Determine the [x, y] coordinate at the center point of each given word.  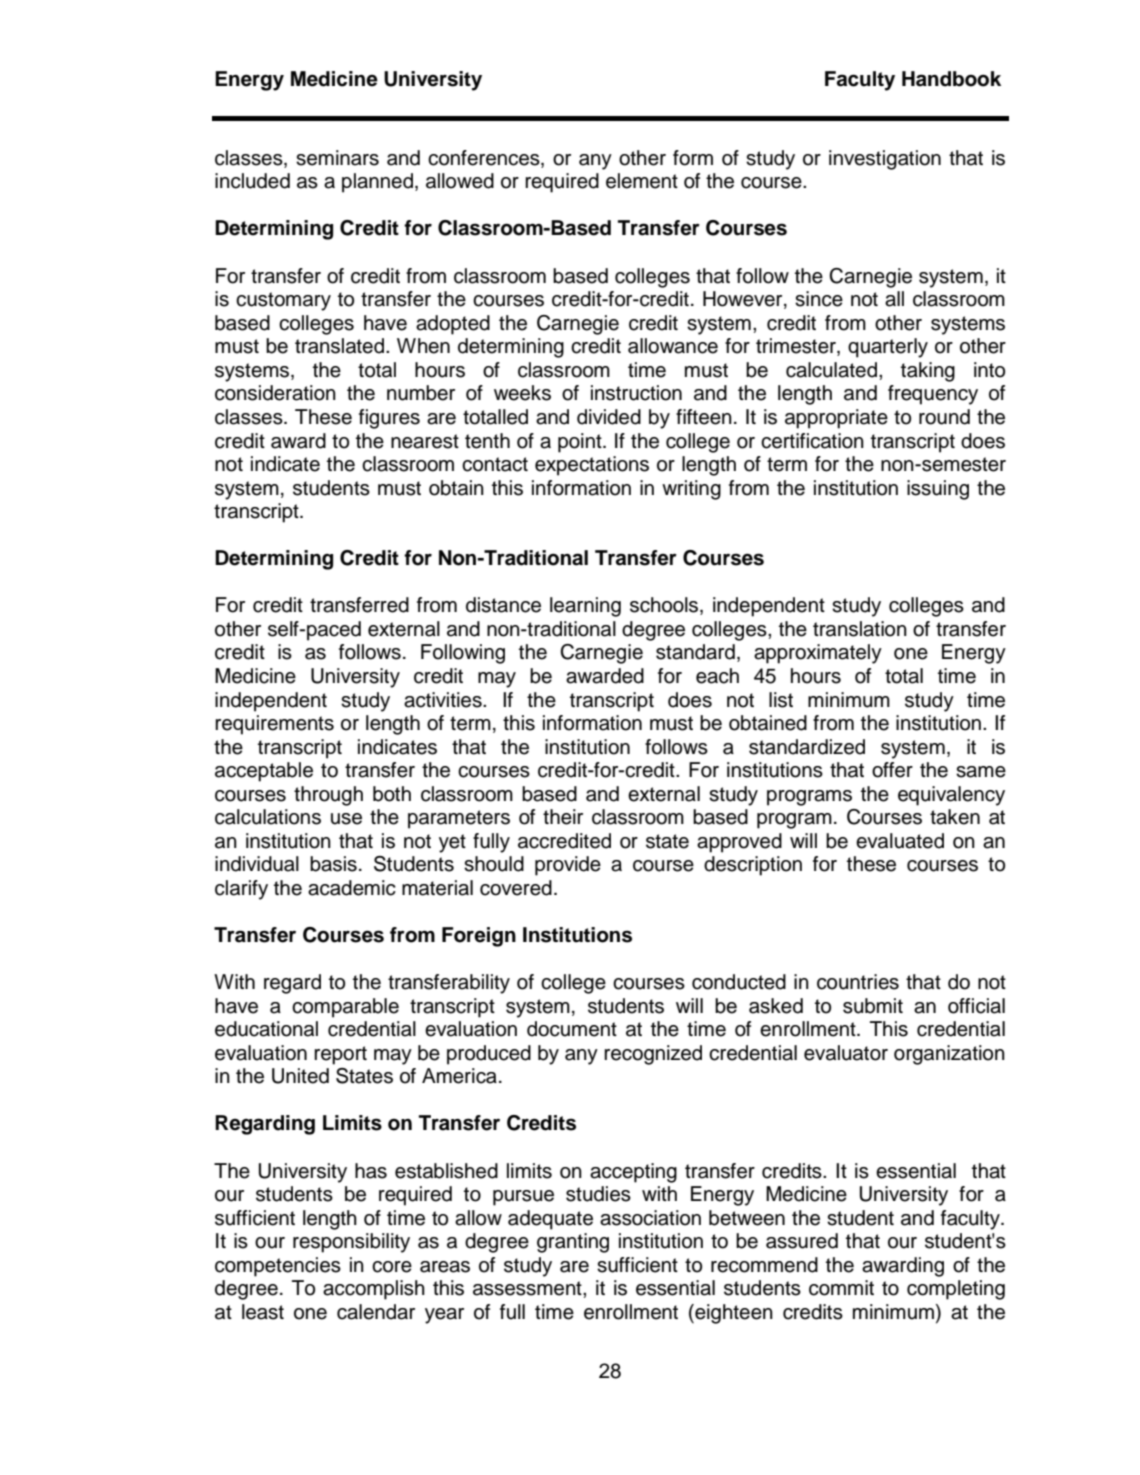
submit [873, 1006]
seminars [337, 158]
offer [892, 770]
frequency [933, 395]
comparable [345, 1008]
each [717, 676]
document [572, 1029]
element [642, 181]
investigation [885, 160]
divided [609, 417]
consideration [275, 393]
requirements [274, 725]
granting [573, 1243]
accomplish [374, 1290]
